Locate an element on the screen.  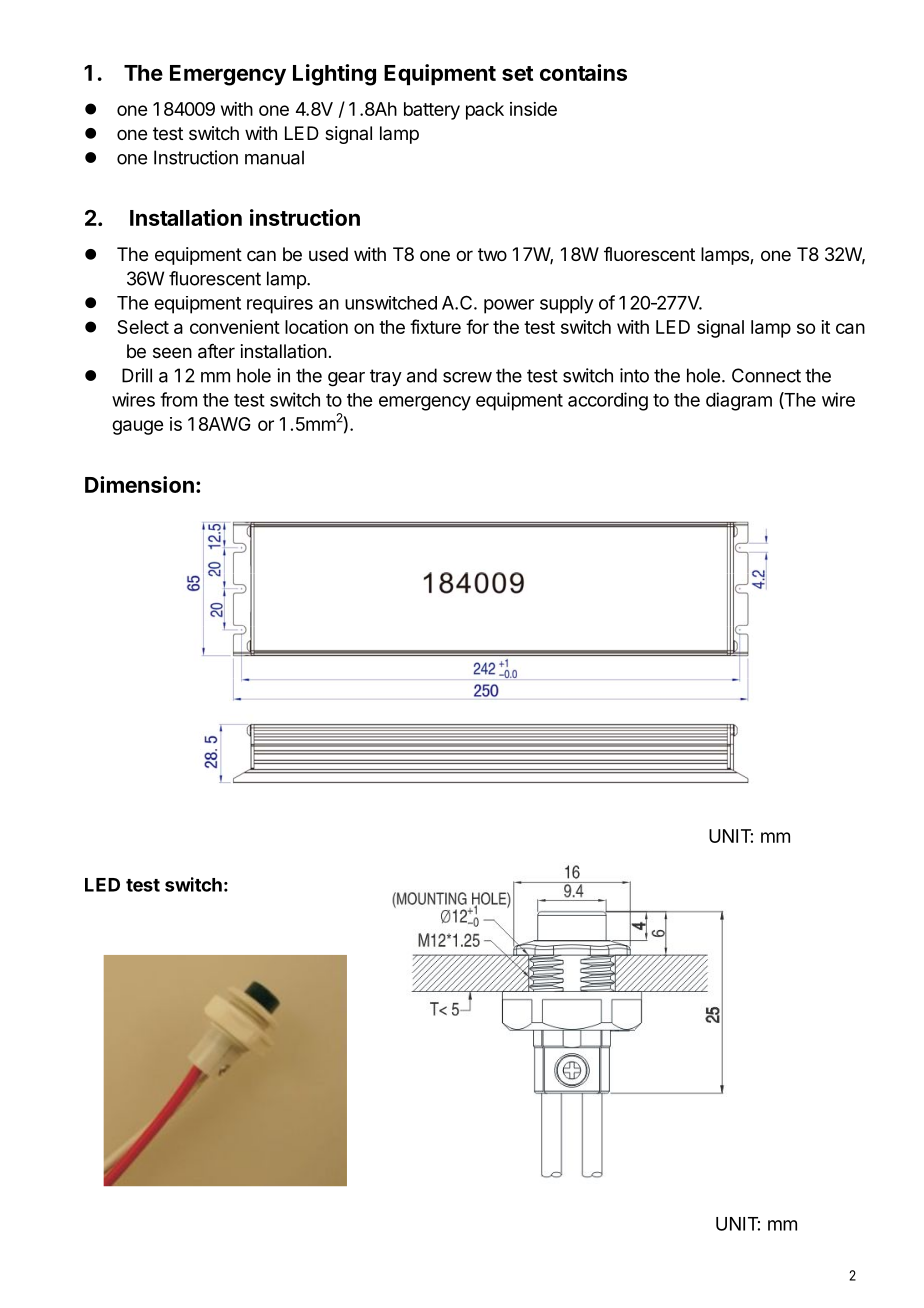
requires is located at coordinates (280, 305).
